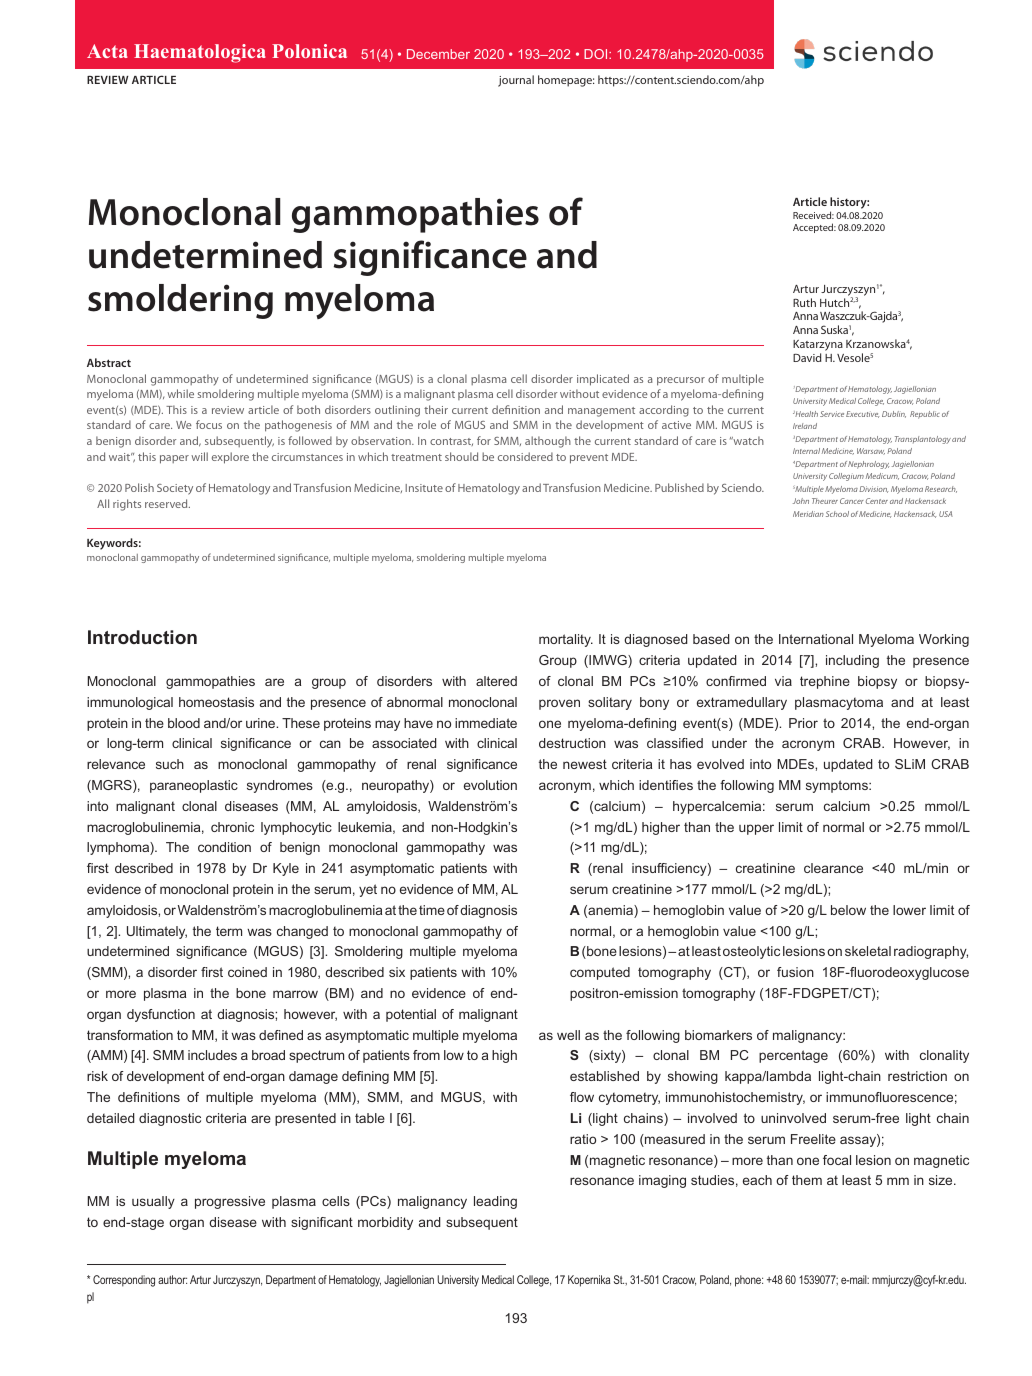 The width and height of the document is (1032, 1376). I want to click on leading, so click(495, 1202).
